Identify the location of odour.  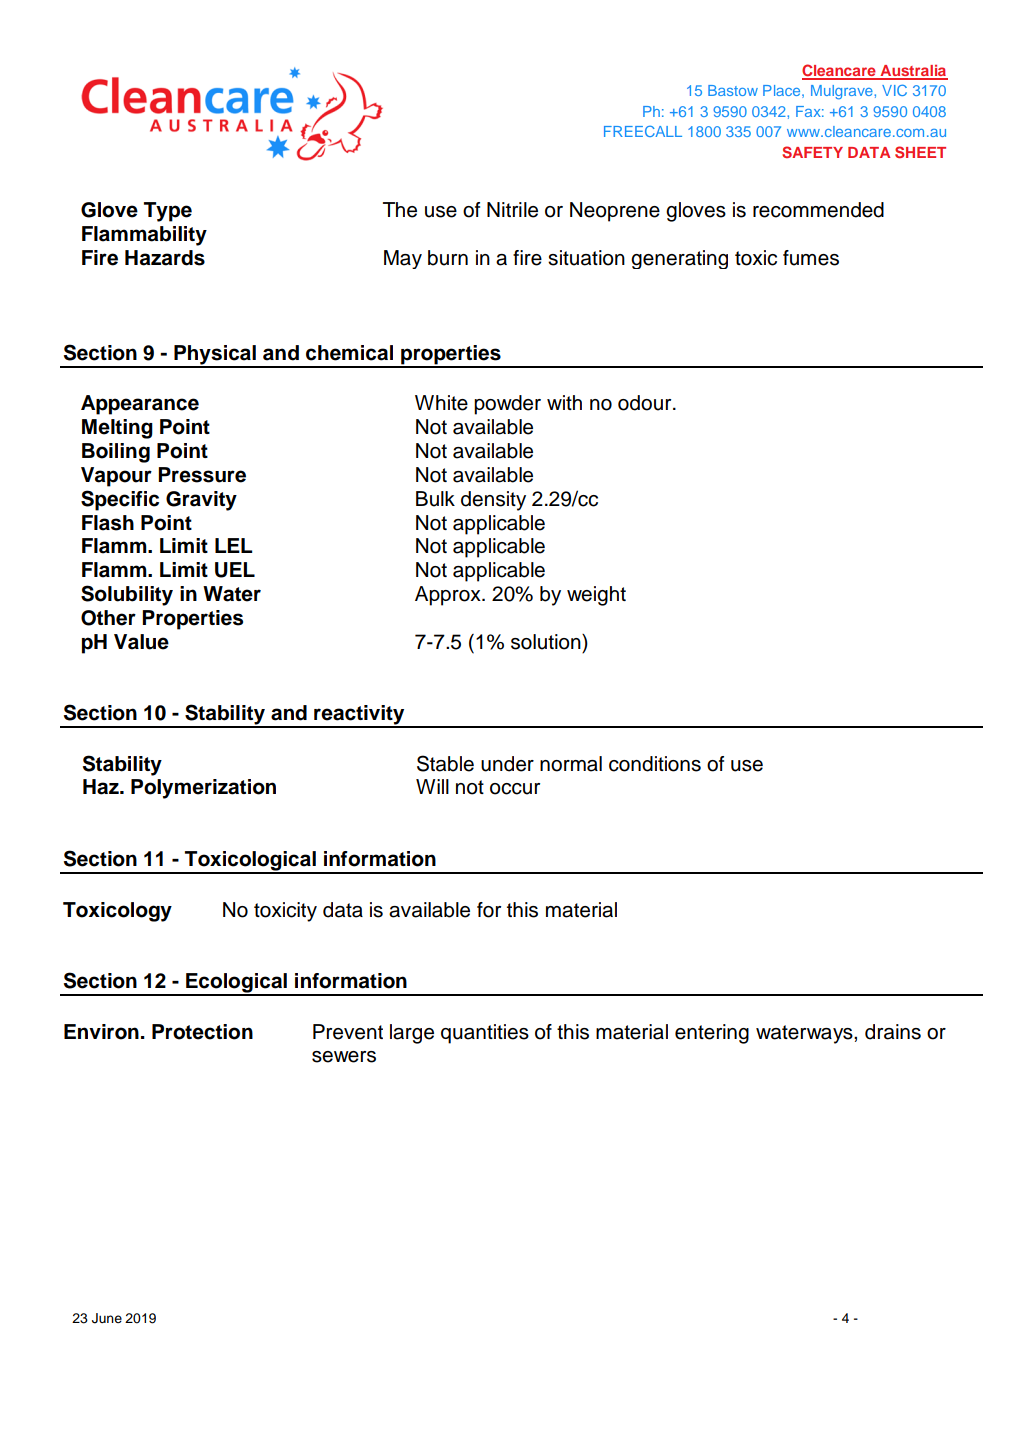
(646, 403).
